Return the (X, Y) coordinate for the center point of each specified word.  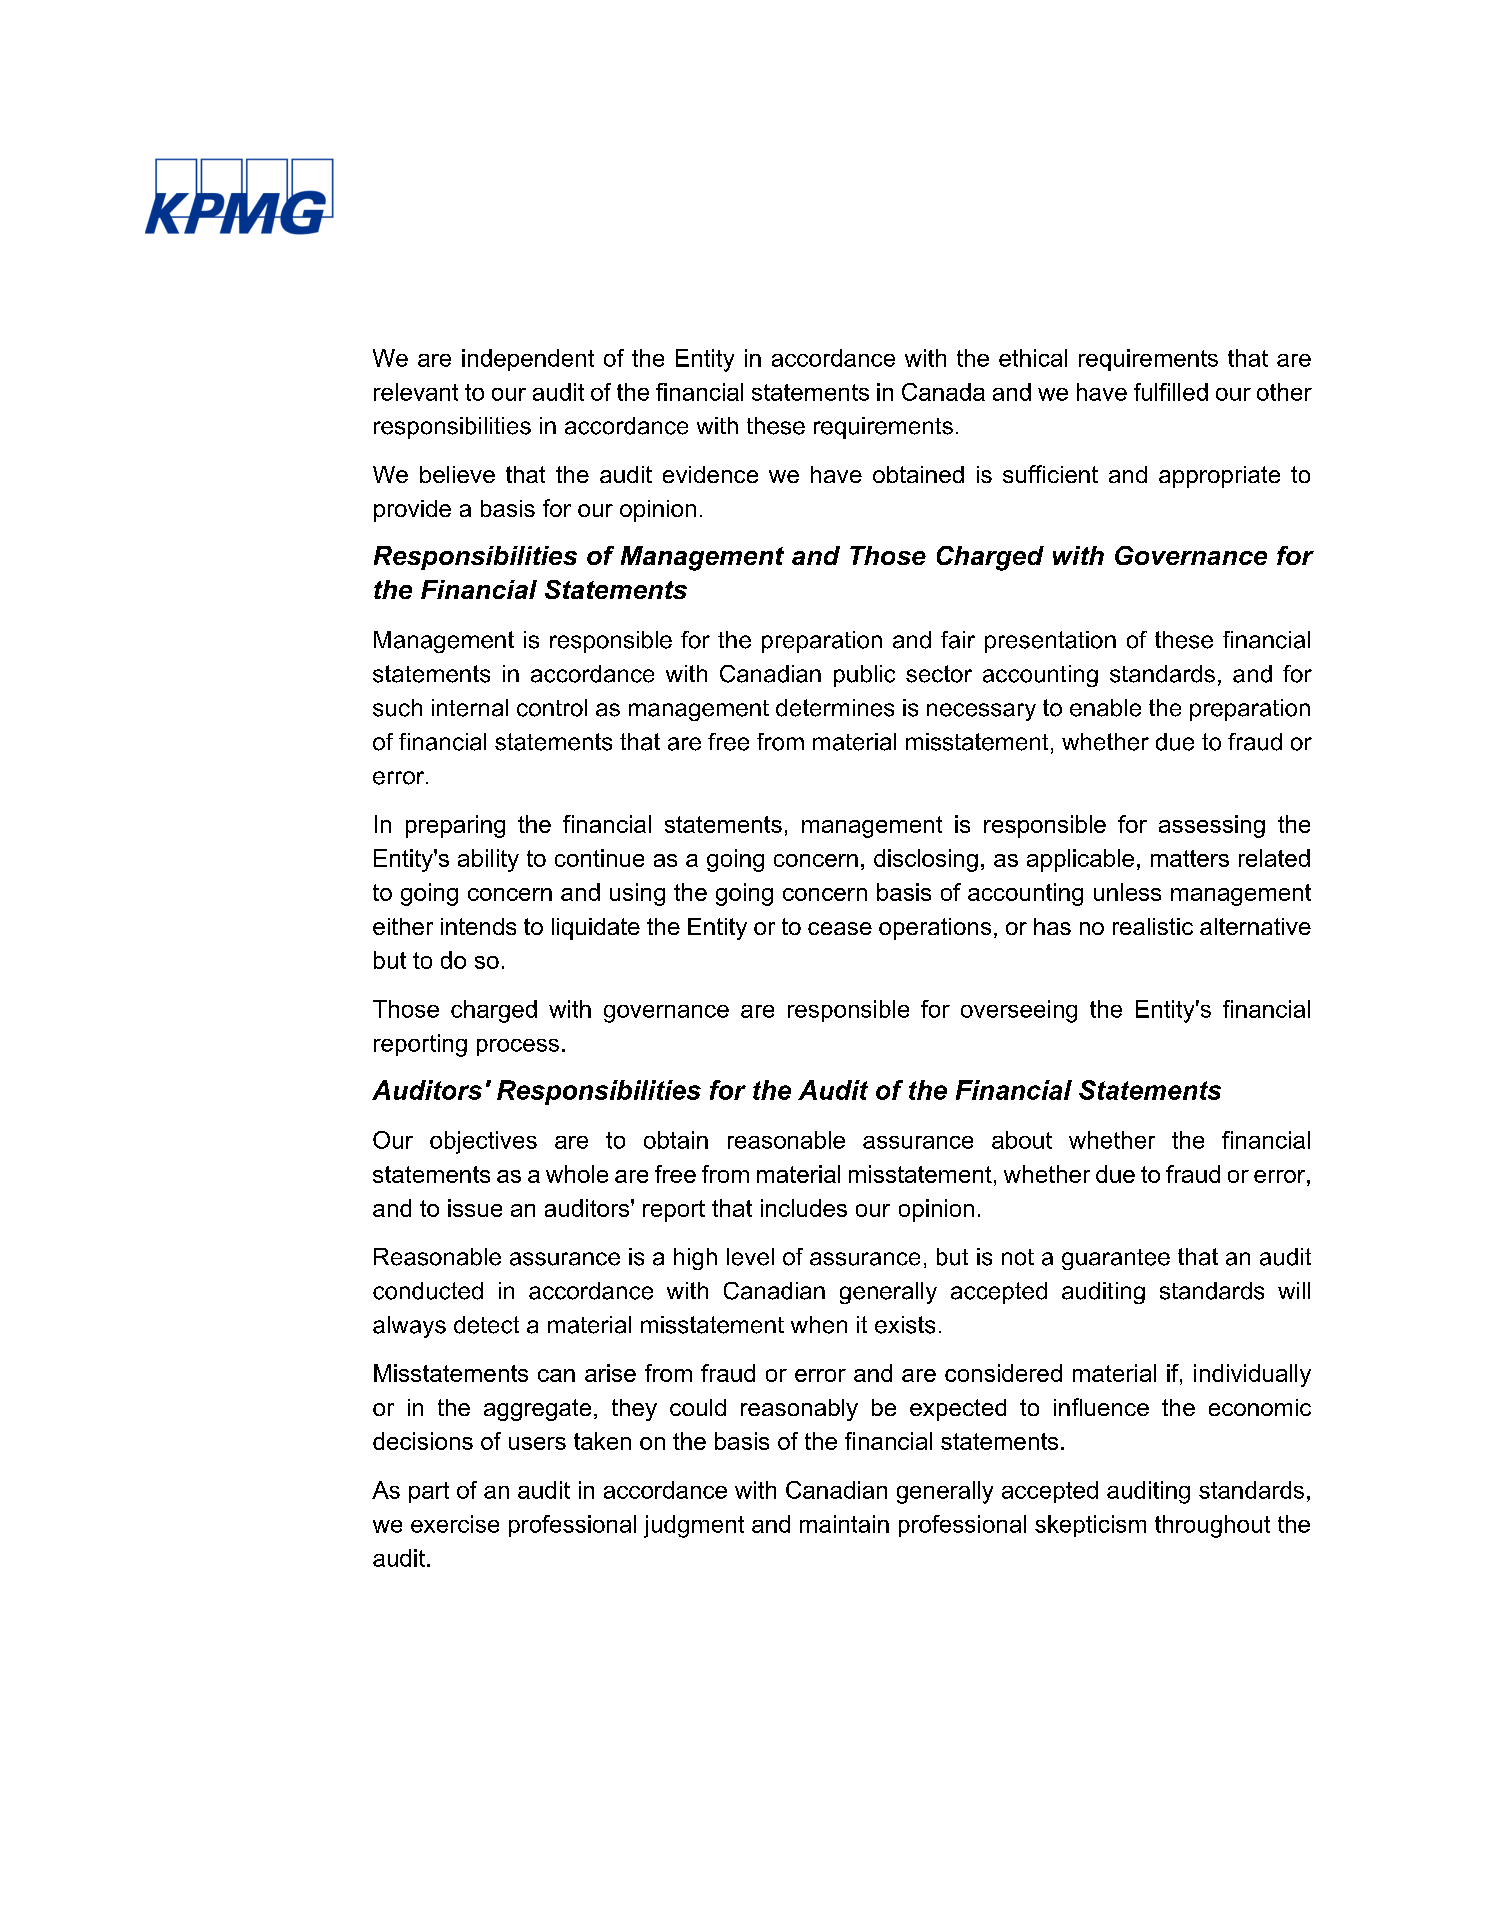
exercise (455, 1524)
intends (478, 926)
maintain (844, 1524)
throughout (1212, 1526)
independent (528, 360)
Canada (943, 392)
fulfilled (1171, 392)
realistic (1153, 926)
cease (840, 928)
